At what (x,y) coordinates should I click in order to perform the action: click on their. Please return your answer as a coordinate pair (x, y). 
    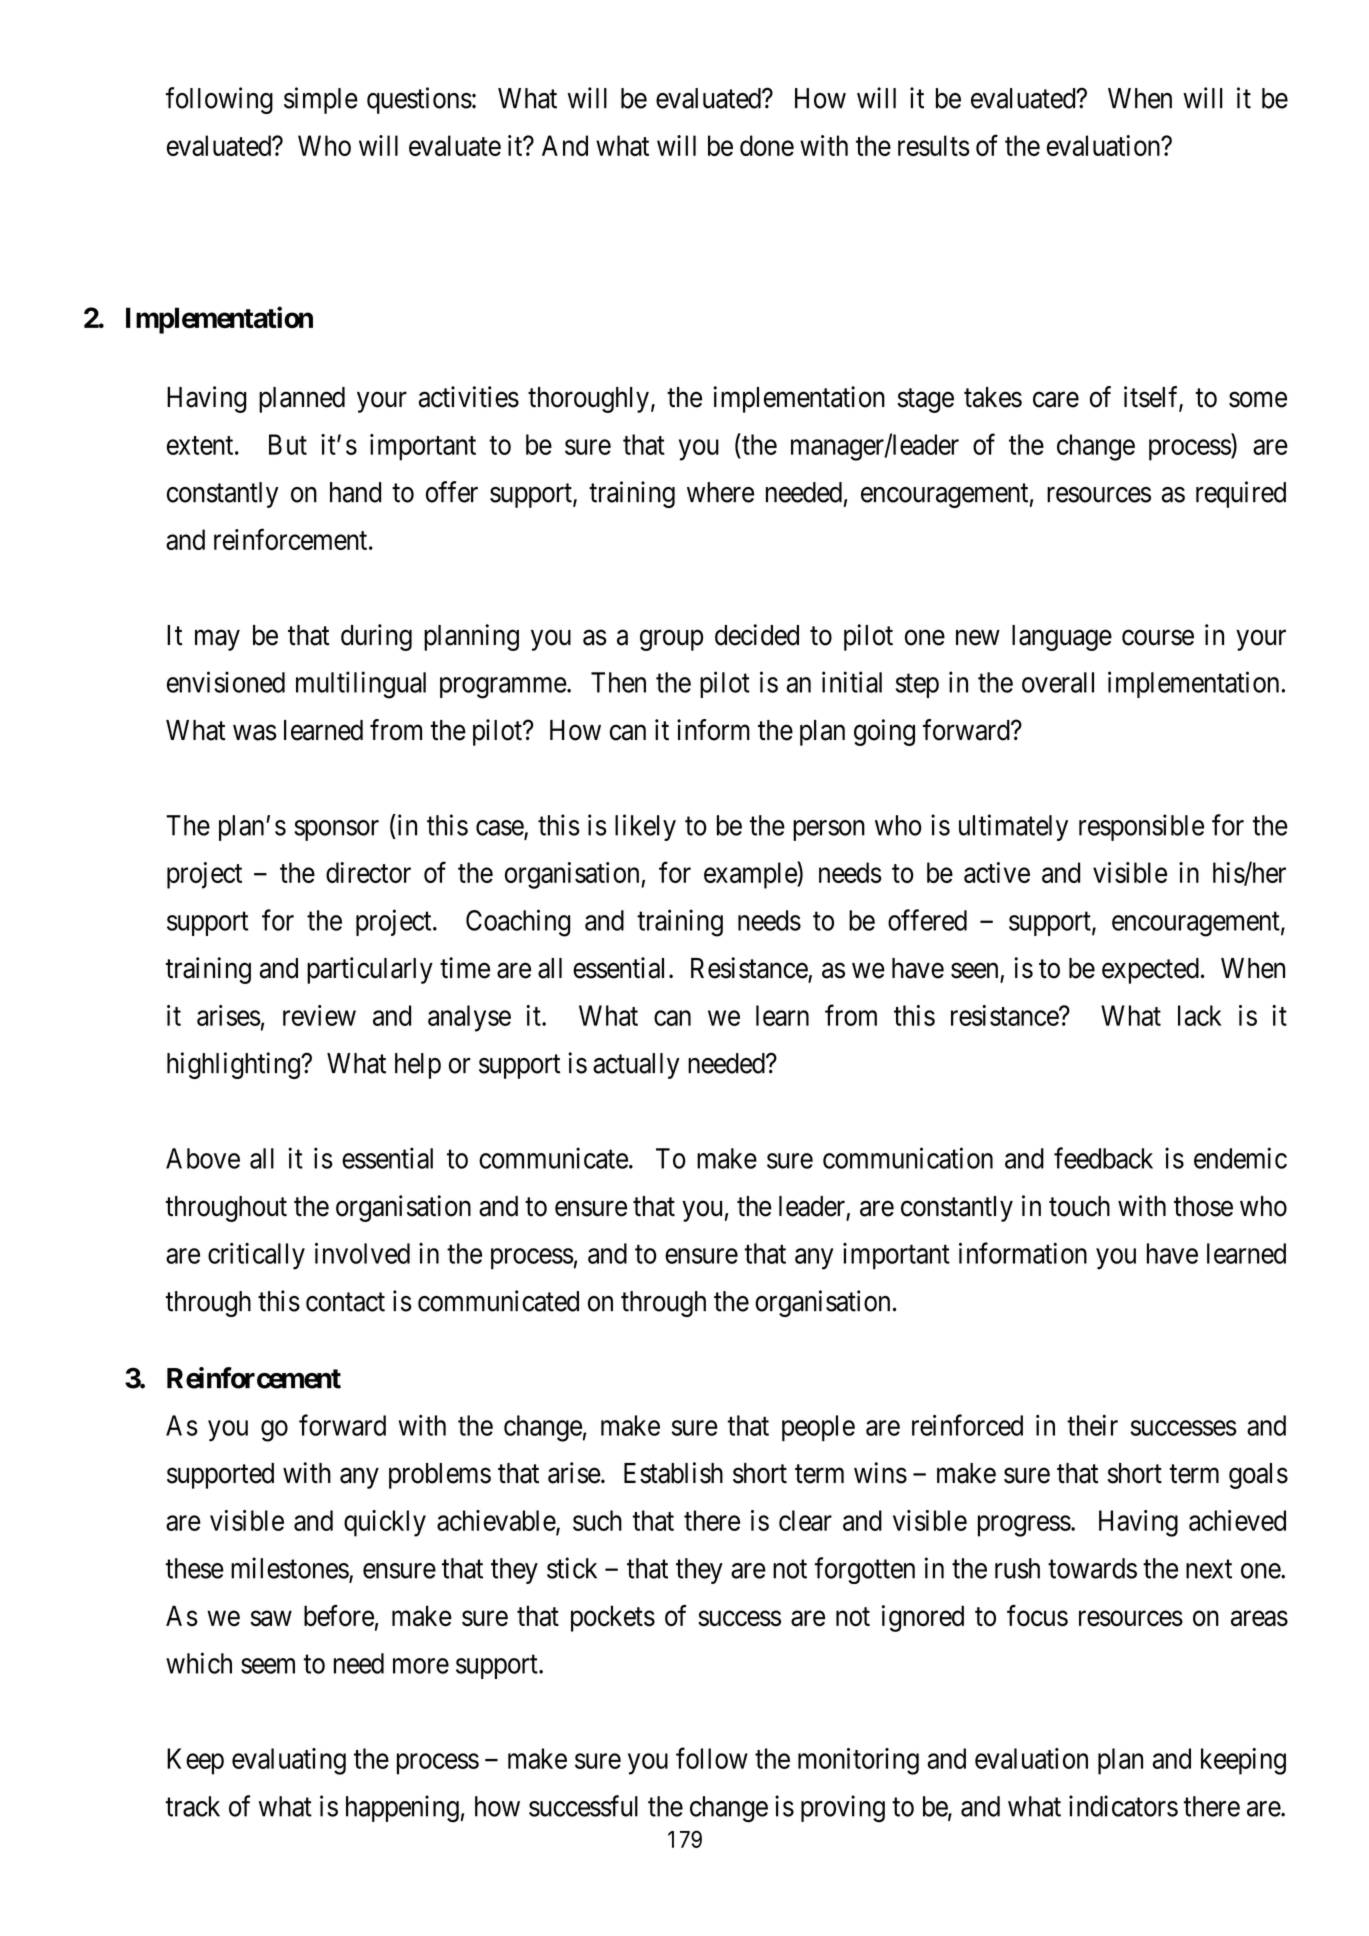
    Looking at the image, I should click on (1092, 1425).
